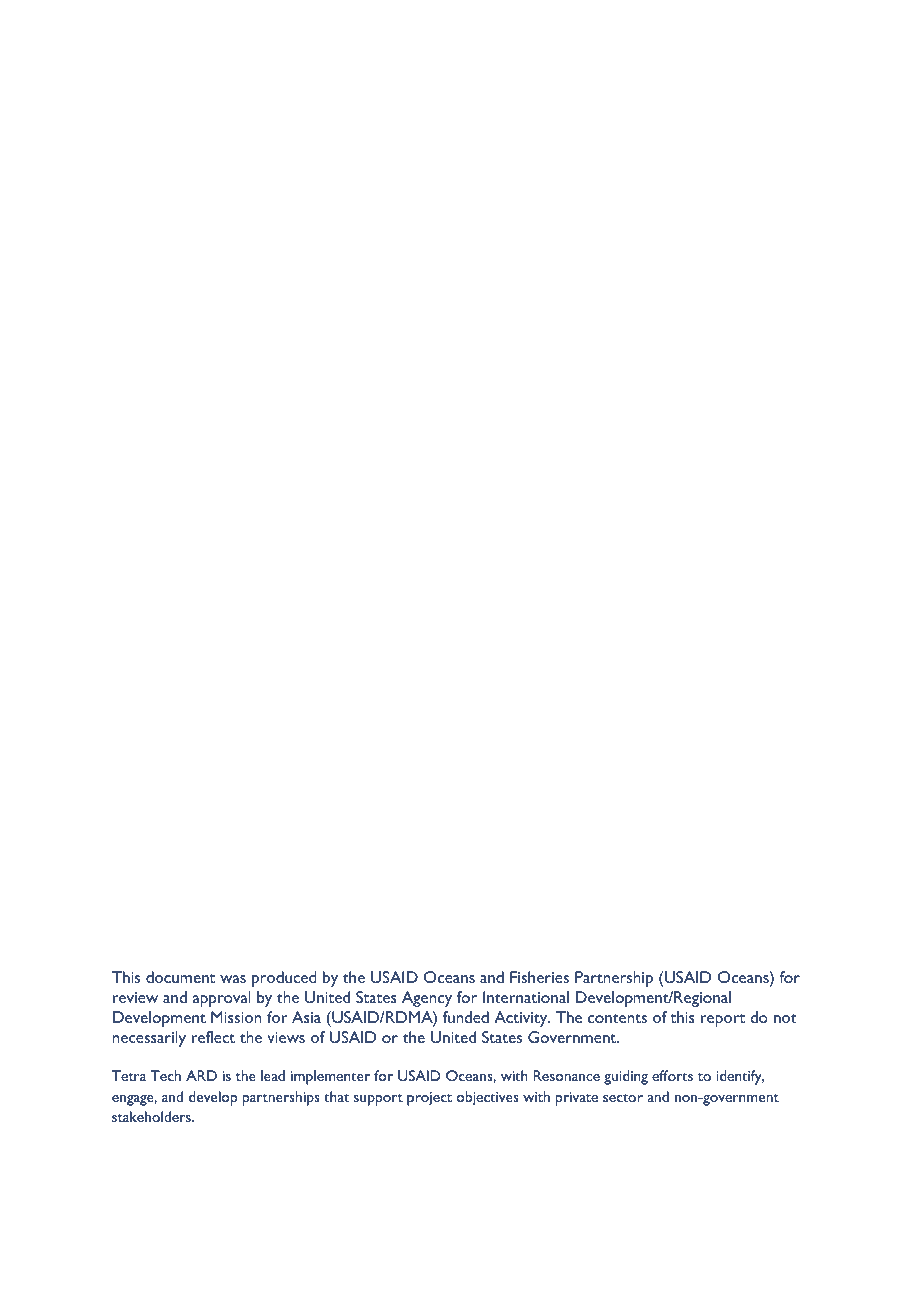 This document has width=924, height=1308. I want to click on Resonance, so click(566, 1075).
